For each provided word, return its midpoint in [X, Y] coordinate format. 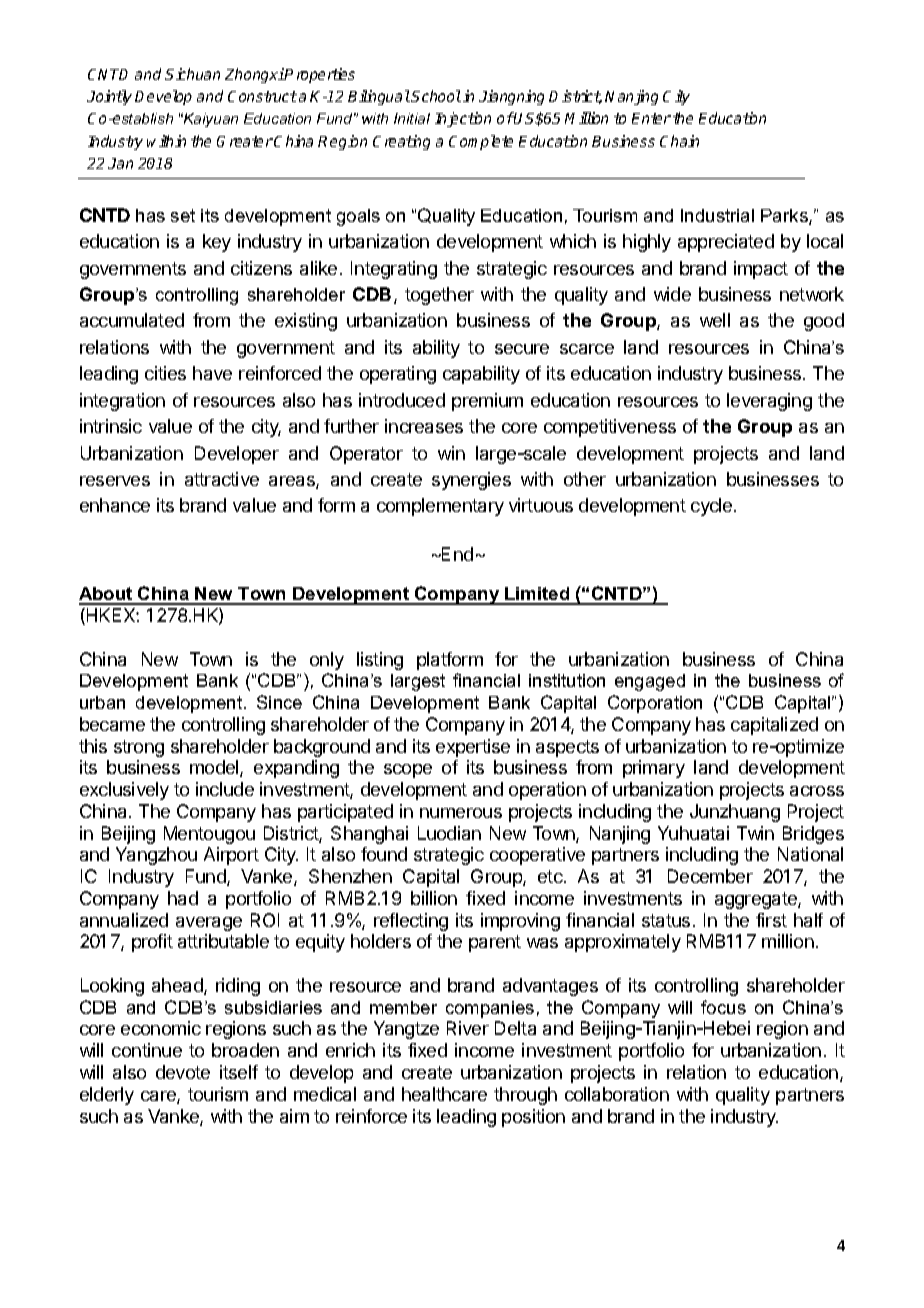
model [215, 768]
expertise [473, 748]
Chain [679, 141]
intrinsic [111, 426]
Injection [463, 119]
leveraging [769, 402]
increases [424, 426]
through [525, 1096]
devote [183, 1072]
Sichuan [192, 74]
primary [654, 769]
